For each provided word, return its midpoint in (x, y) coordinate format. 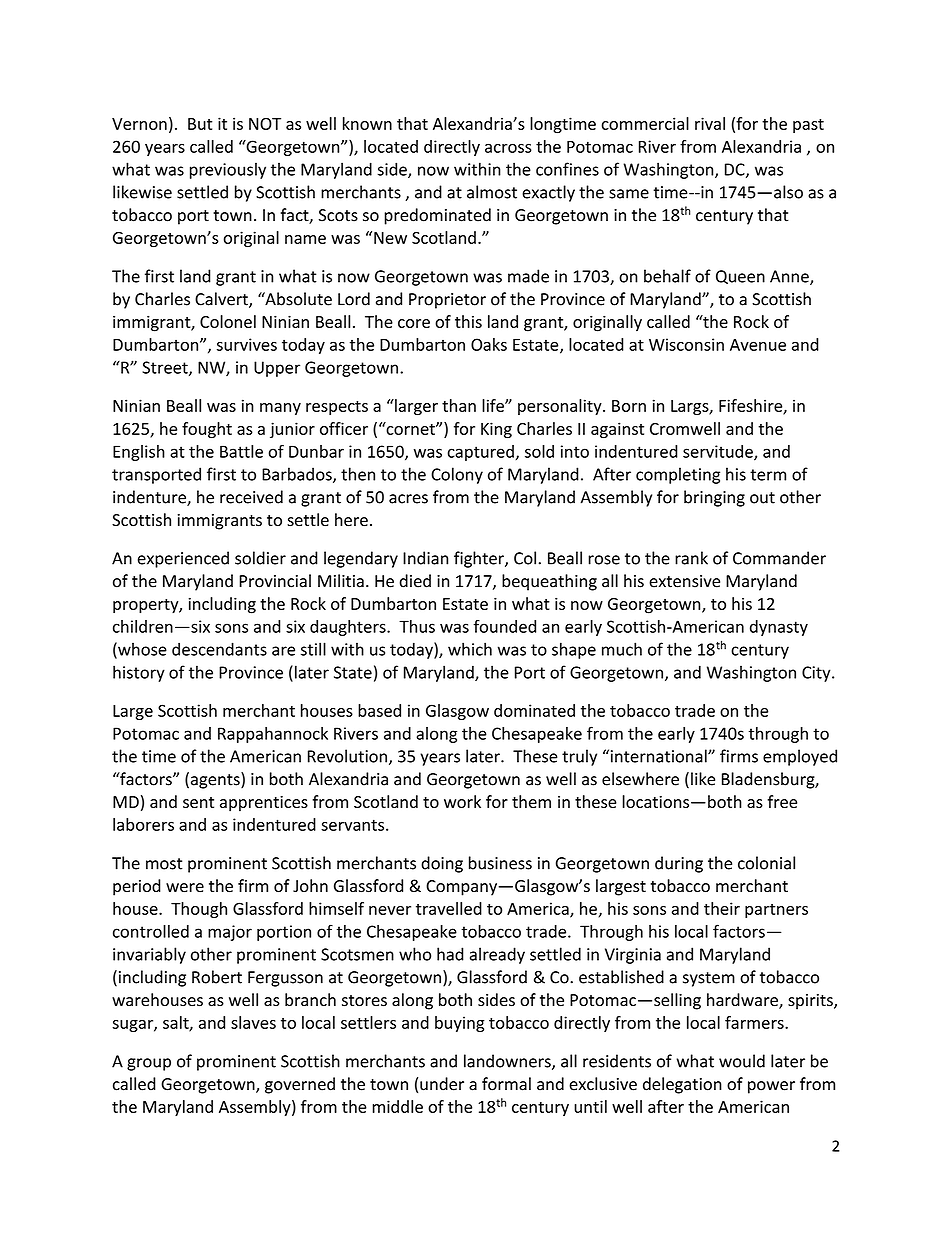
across (508, 148)
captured (480, 453)
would (742, 1061)
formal (506, 1084)
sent (198, 802)
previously (228, 170)
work (462, 801)
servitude (719, 452)
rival (710, 123)
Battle (241, 451)
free (782, 801)
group (149, 1064)
